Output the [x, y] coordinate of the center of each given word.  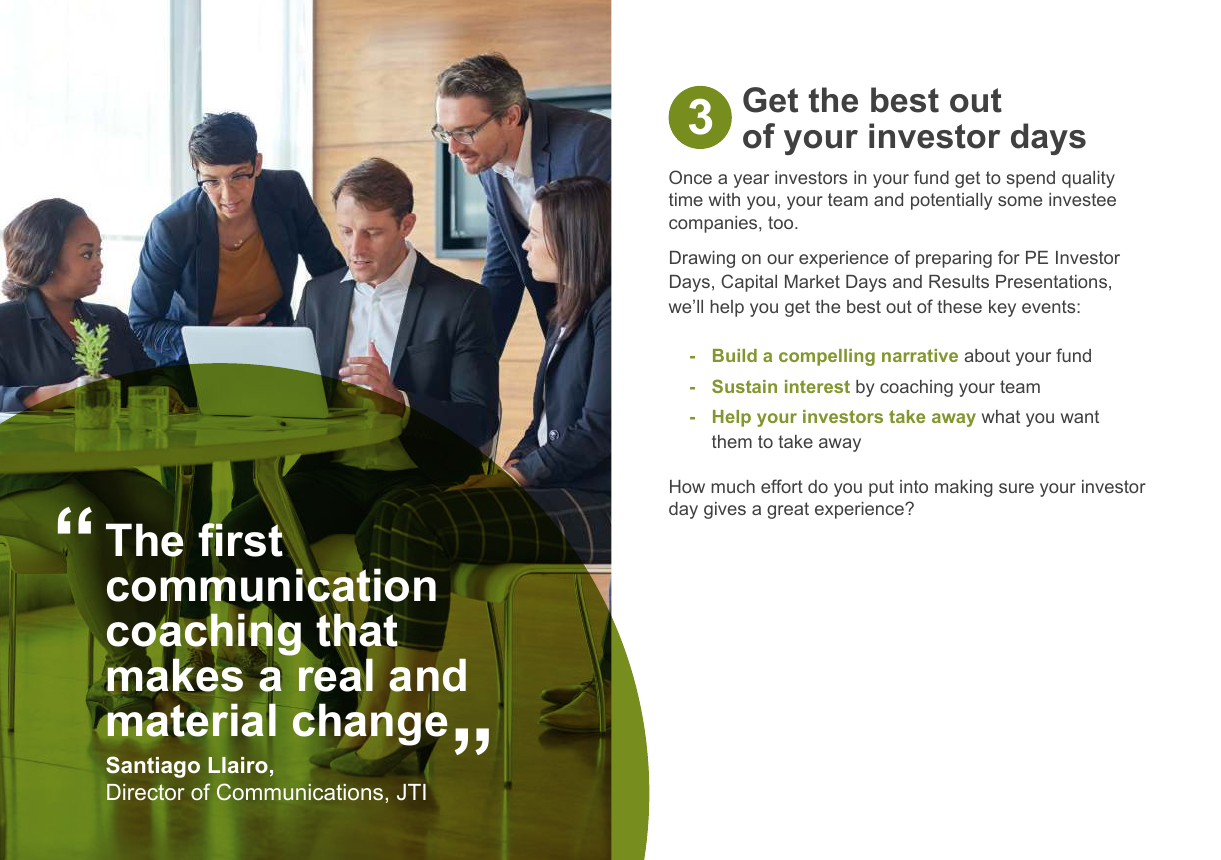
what [1001, 416]
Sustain [744, 386]
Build [735, 355]
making [964, 488]
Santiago [153, 767]
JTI [411, 792]
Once [690, 177]
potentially [952, 201]
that [357, 630]
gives [725, 510]
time [686, 199]
